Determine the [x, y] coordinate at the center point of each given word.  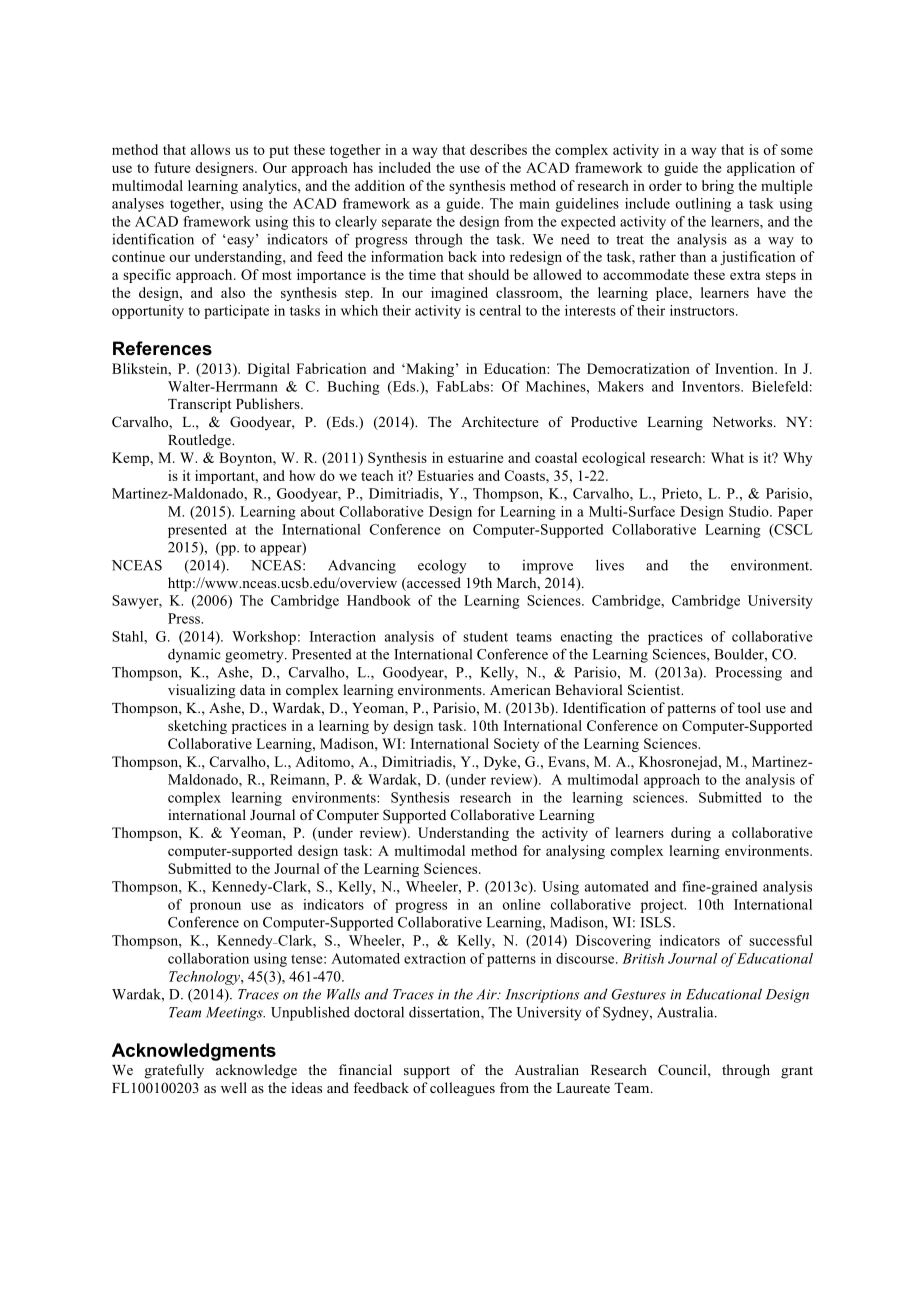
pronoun [215, 907]
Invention [745, 368]
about [318, 511]
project [663, 906]
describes [498, 149]
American [520, 689]
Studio [750, 511]
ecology [442, 566]
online [522, 904]
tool [749, 707]
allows [210, 149]
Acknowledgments [194, 1052]
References [162, 348]
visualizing [202, 691]
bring [718, 187]
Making [429, 370]
